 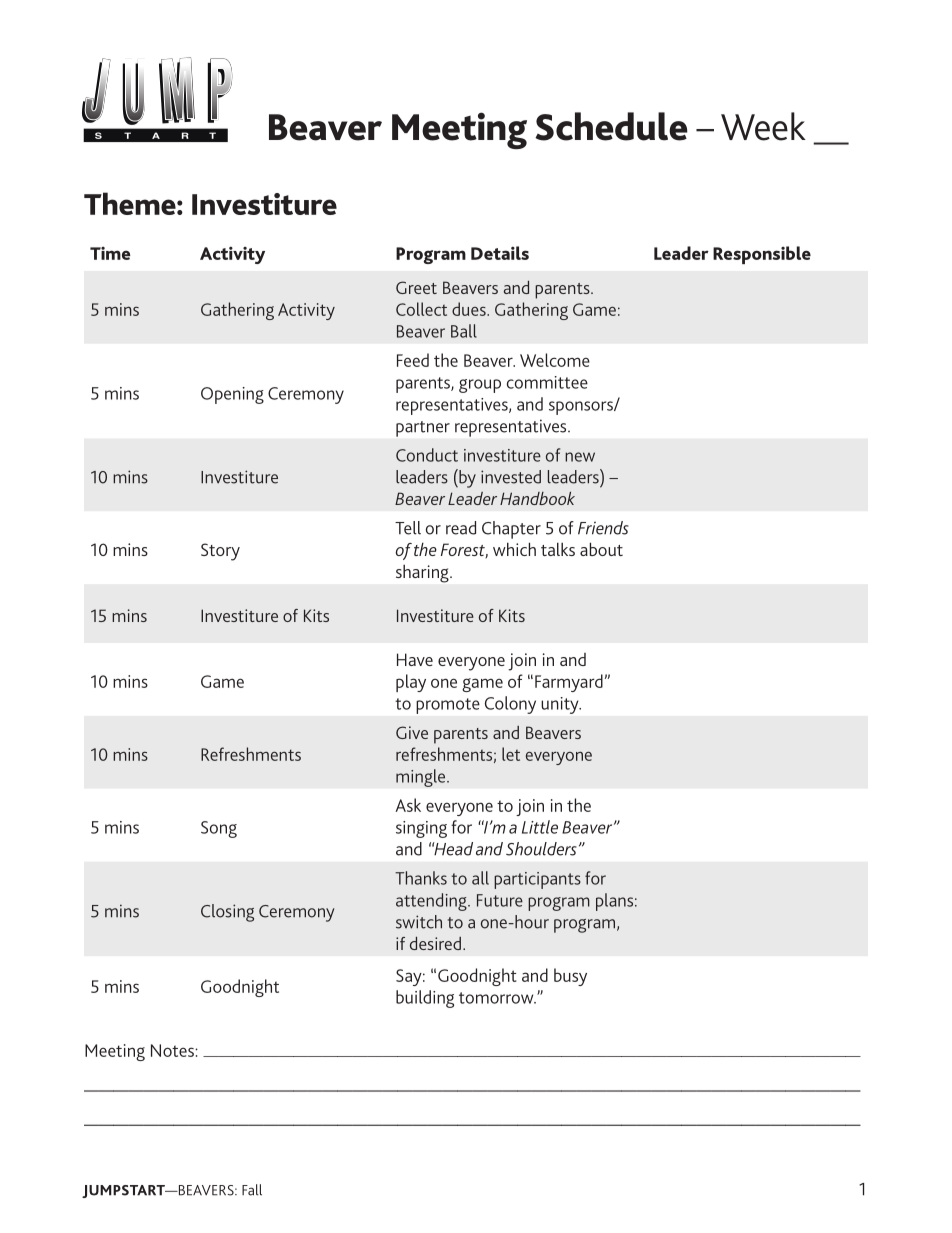 I want to click on Song, so click(x=219, y=829).
